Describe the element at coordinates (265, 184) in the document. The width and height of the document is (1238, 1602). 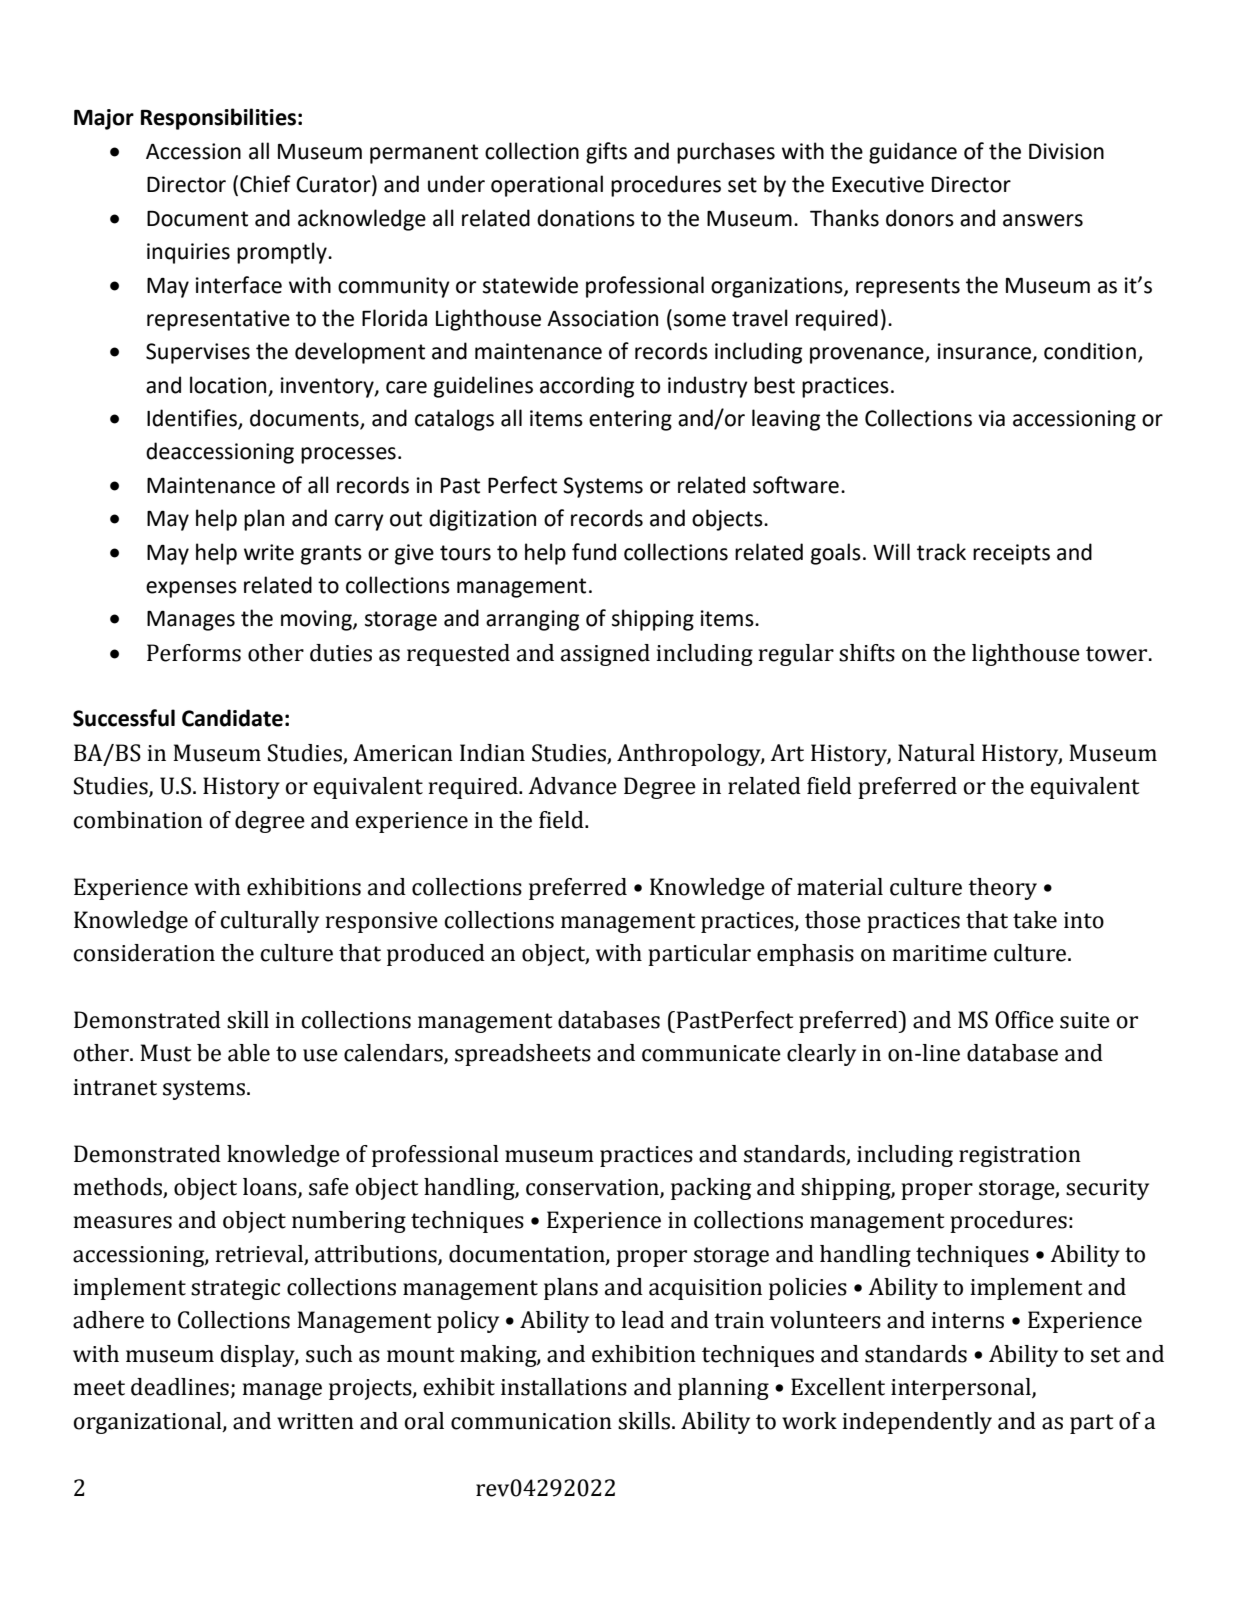
I see `Chief` at that location.
